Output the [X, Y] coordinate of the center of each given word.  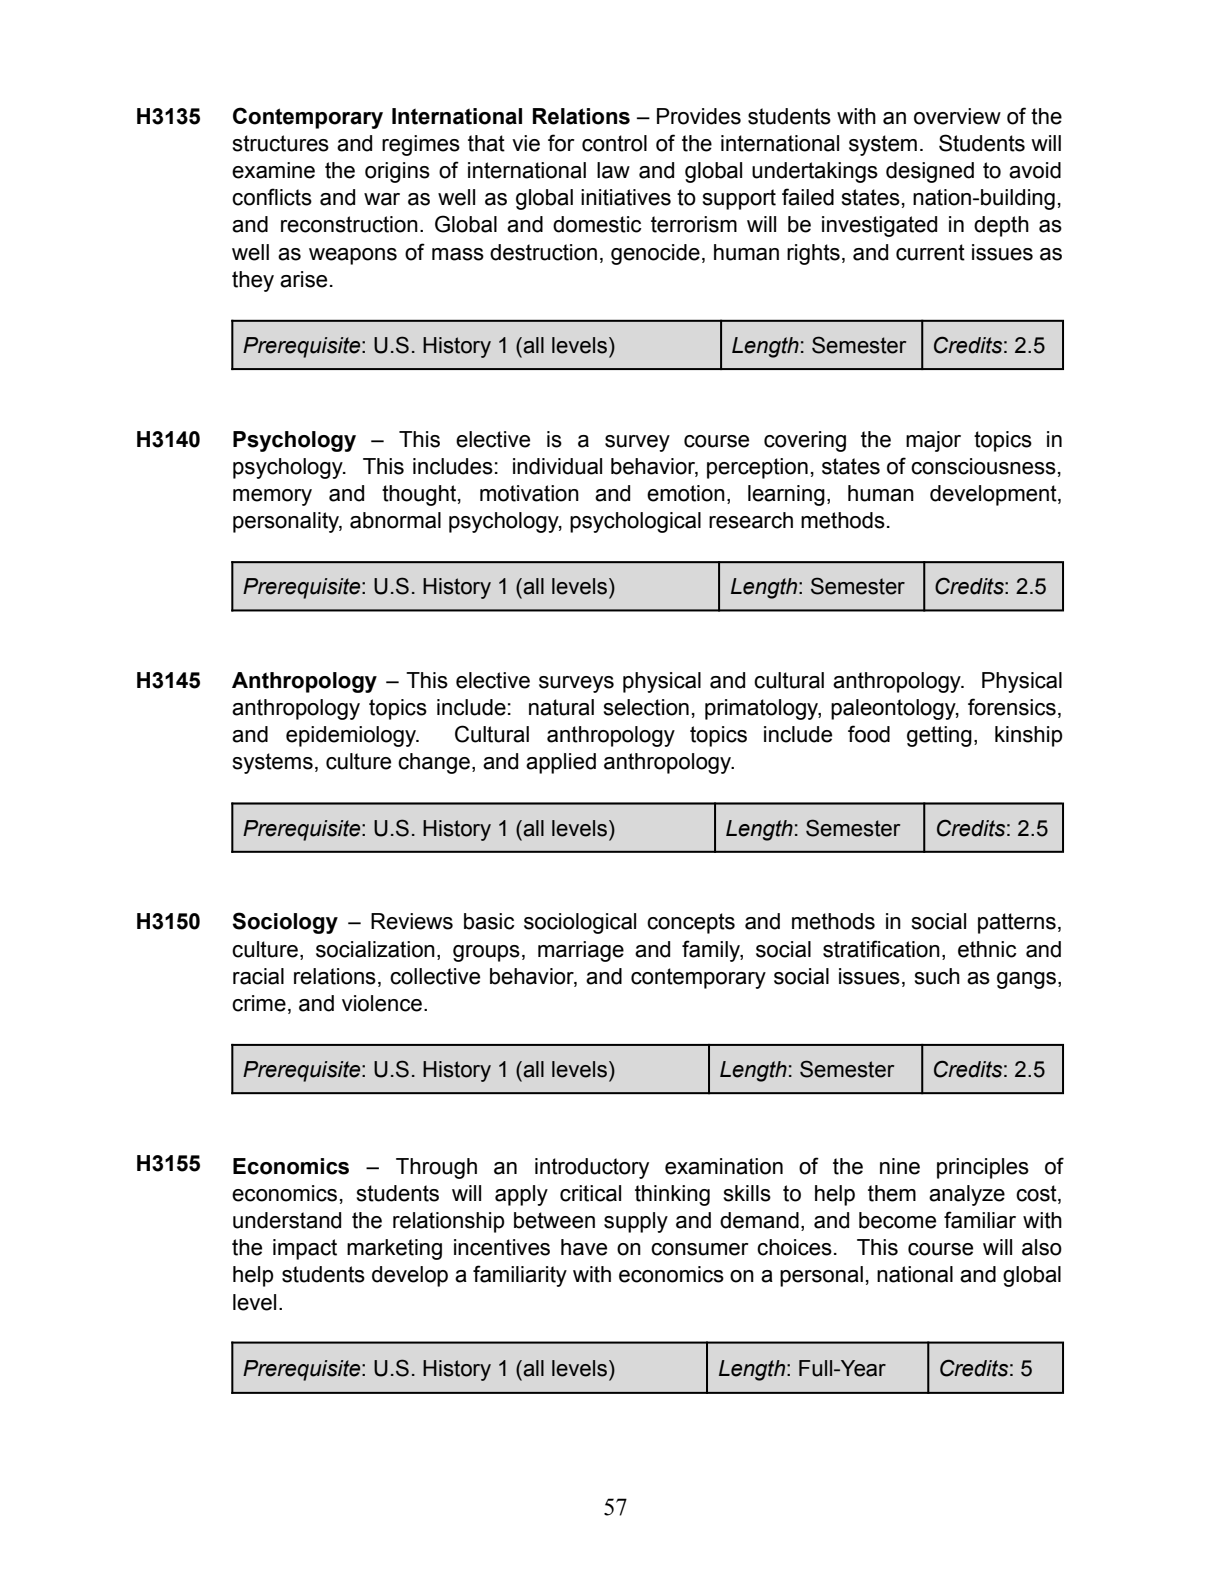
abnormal [395, 520]
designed [930, 172]
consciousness [983, 466]
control [614, 143]
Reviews [412, 921]
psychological [635, 522]
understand [287, 1220]
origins [397, 172]
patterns [1017, 923]
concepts [691, 923]
